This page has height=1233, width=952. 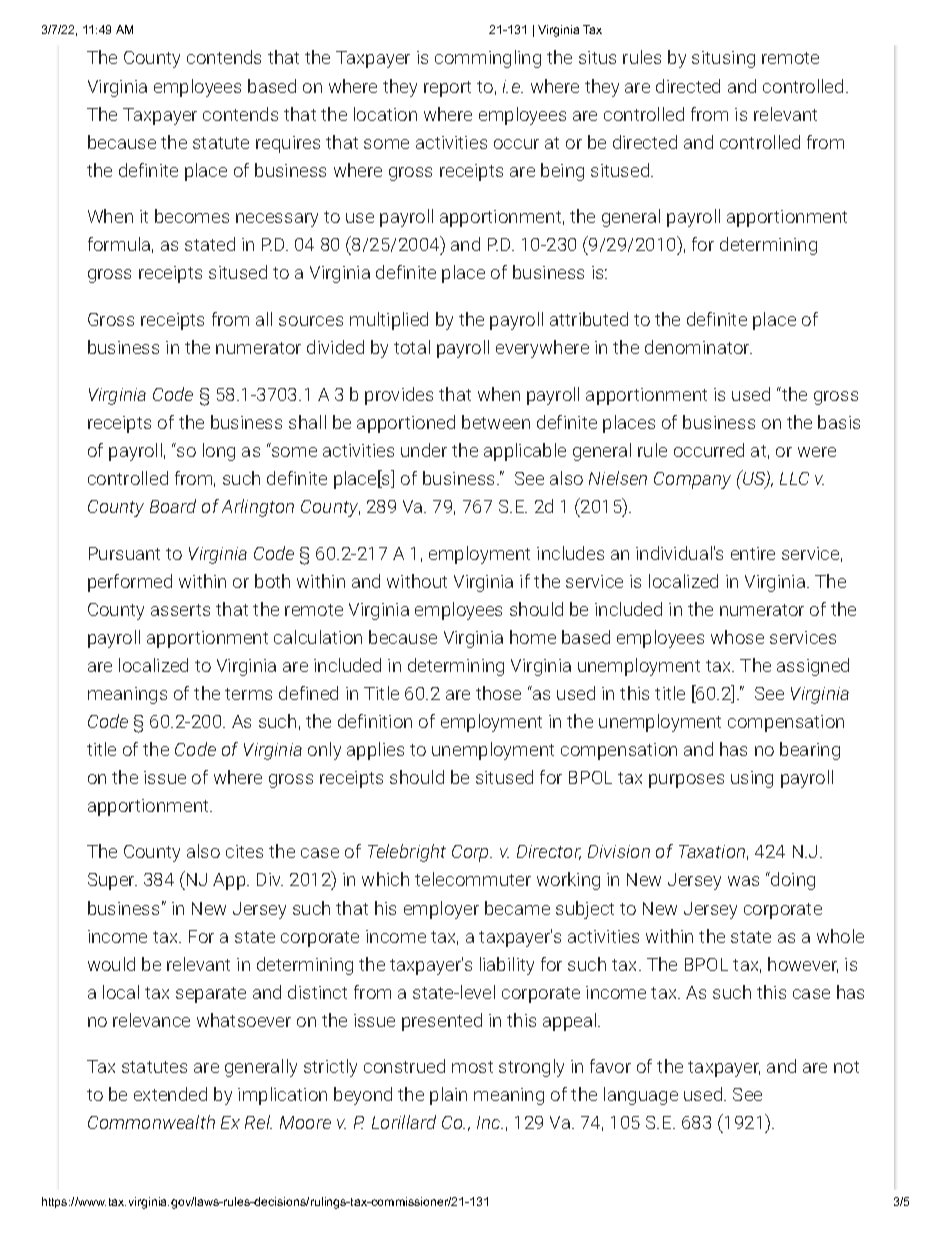 I want to click on report, so click(x=447, y=89).
